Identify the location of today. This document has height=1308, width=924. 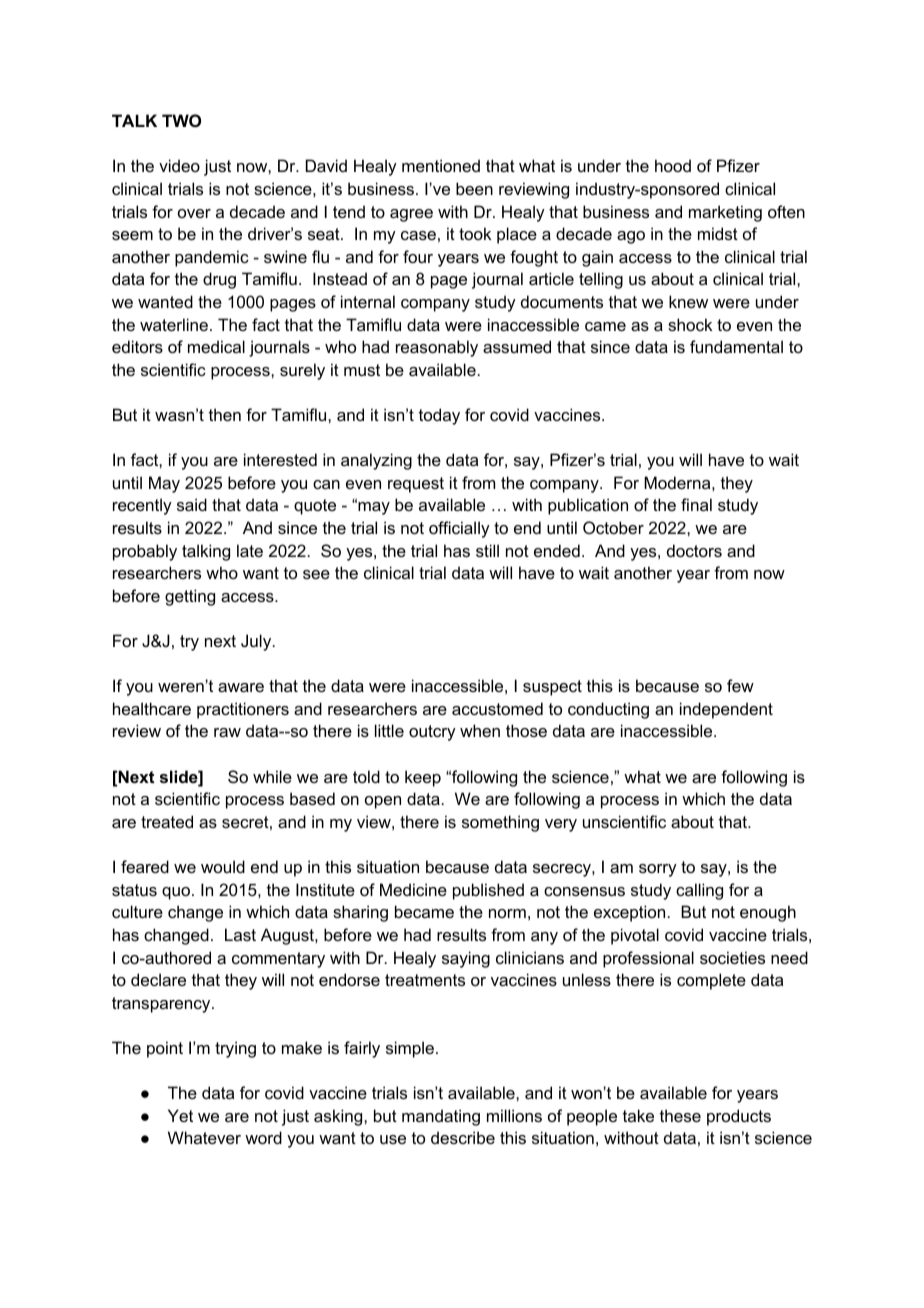
(439, 416).
